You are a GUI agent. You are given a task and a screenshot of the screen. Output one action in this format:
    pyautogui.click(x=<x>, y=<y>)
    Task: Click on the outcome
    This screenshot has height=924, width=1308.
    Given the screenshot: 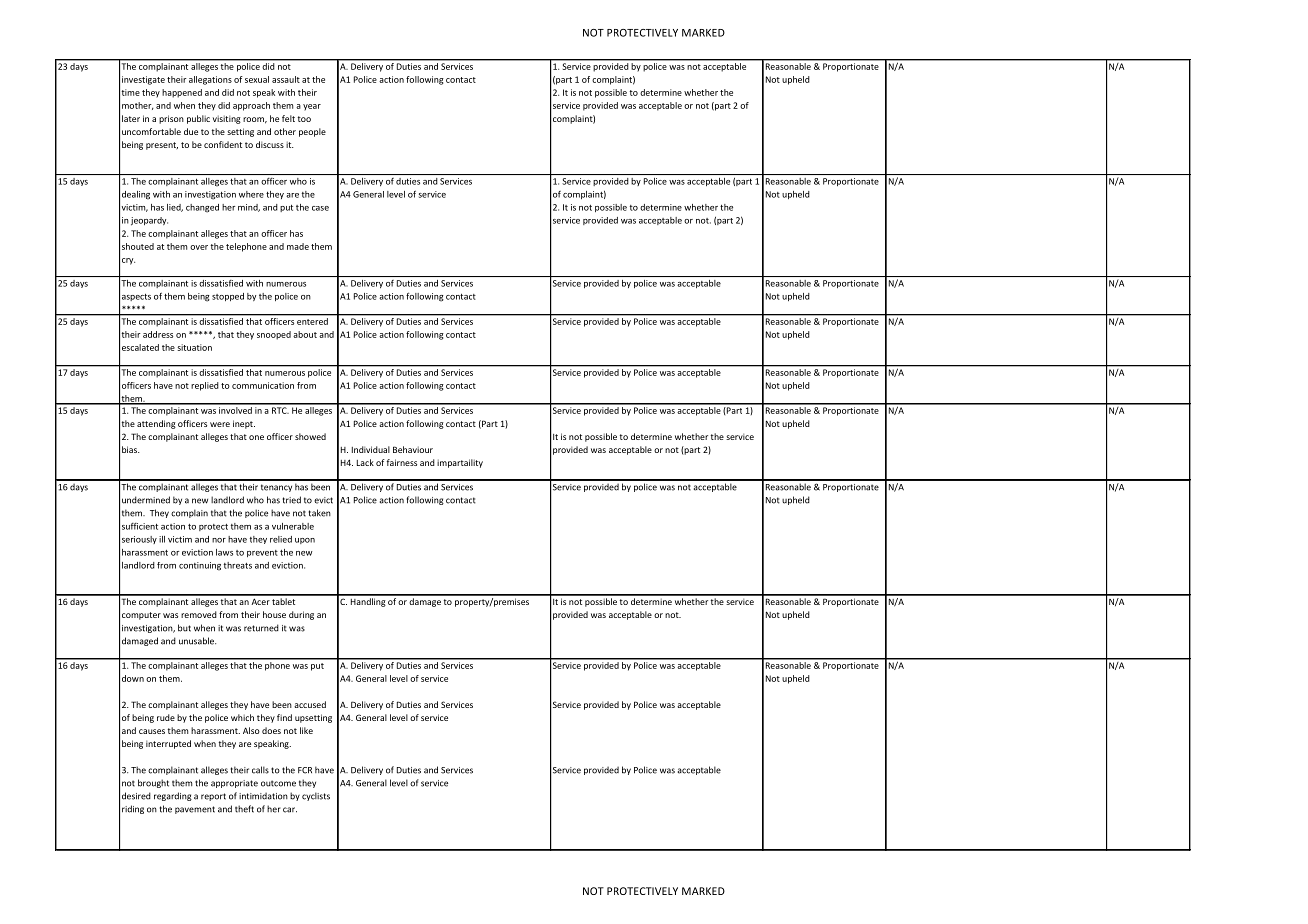 What is the action you would take?
    pyautogui.click(x=278, y=783)
